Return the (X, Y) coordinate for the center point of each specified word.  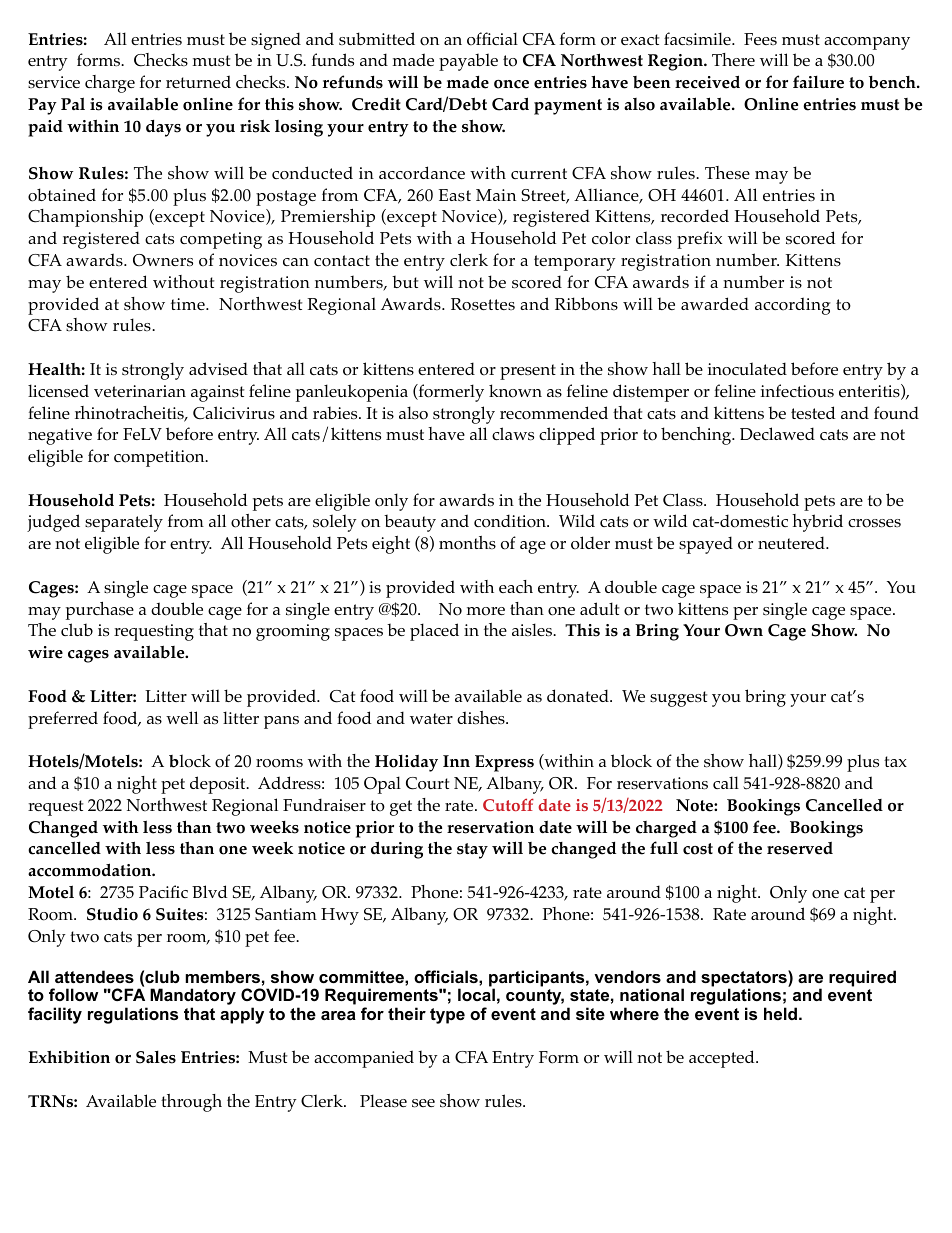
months (467, 543)
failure (818, 82)
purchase (100, 611)
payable (468, 62)
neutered (792, 542)
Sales (156, 1057)
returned (198, 81)
